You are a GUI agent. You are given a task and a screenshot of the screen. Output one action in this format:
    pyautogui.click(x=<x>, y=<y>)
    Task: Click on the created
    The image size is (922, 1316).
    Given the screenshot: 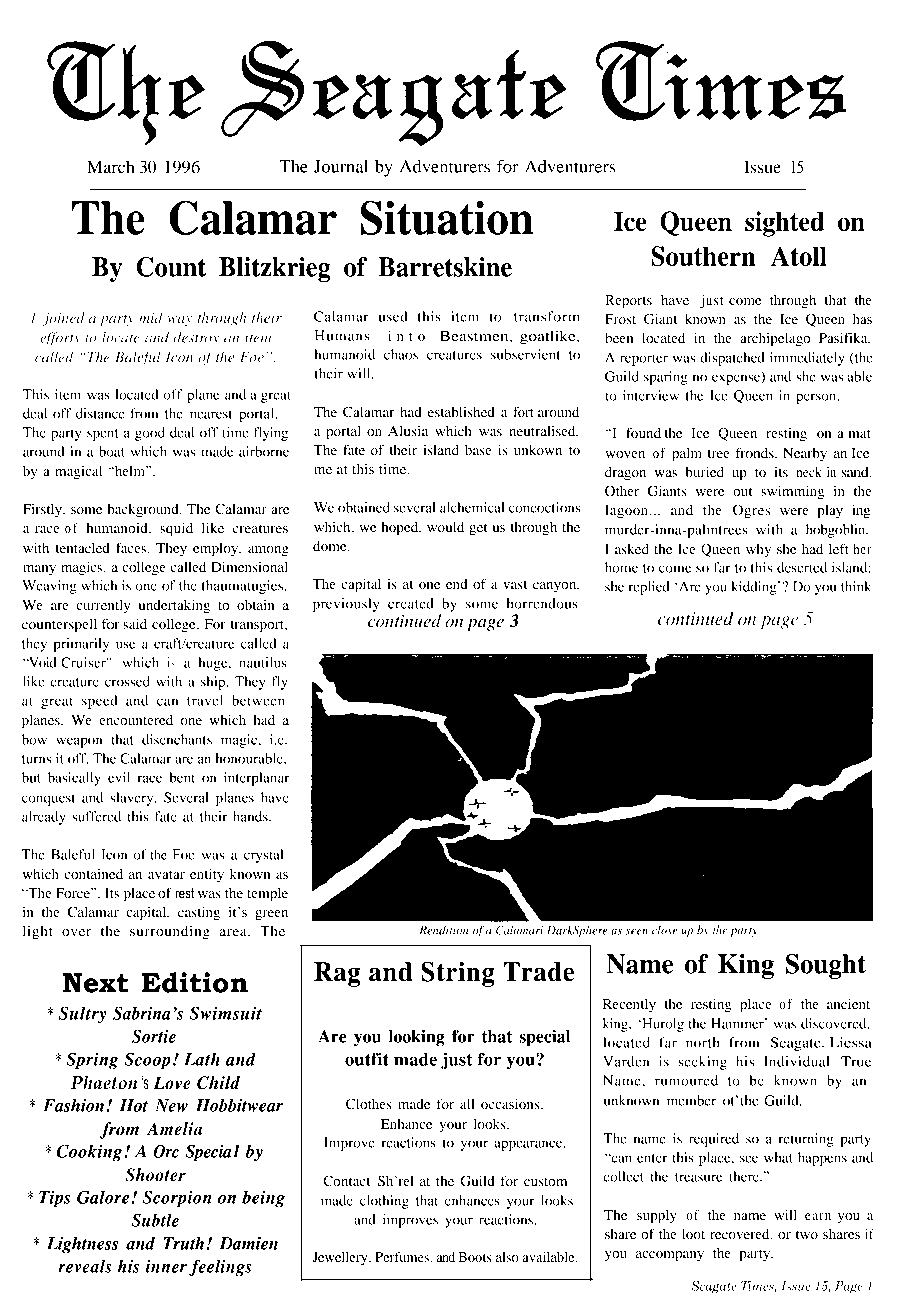 What is the action you would take?
    pyautogui.click(x=411, y=603)
